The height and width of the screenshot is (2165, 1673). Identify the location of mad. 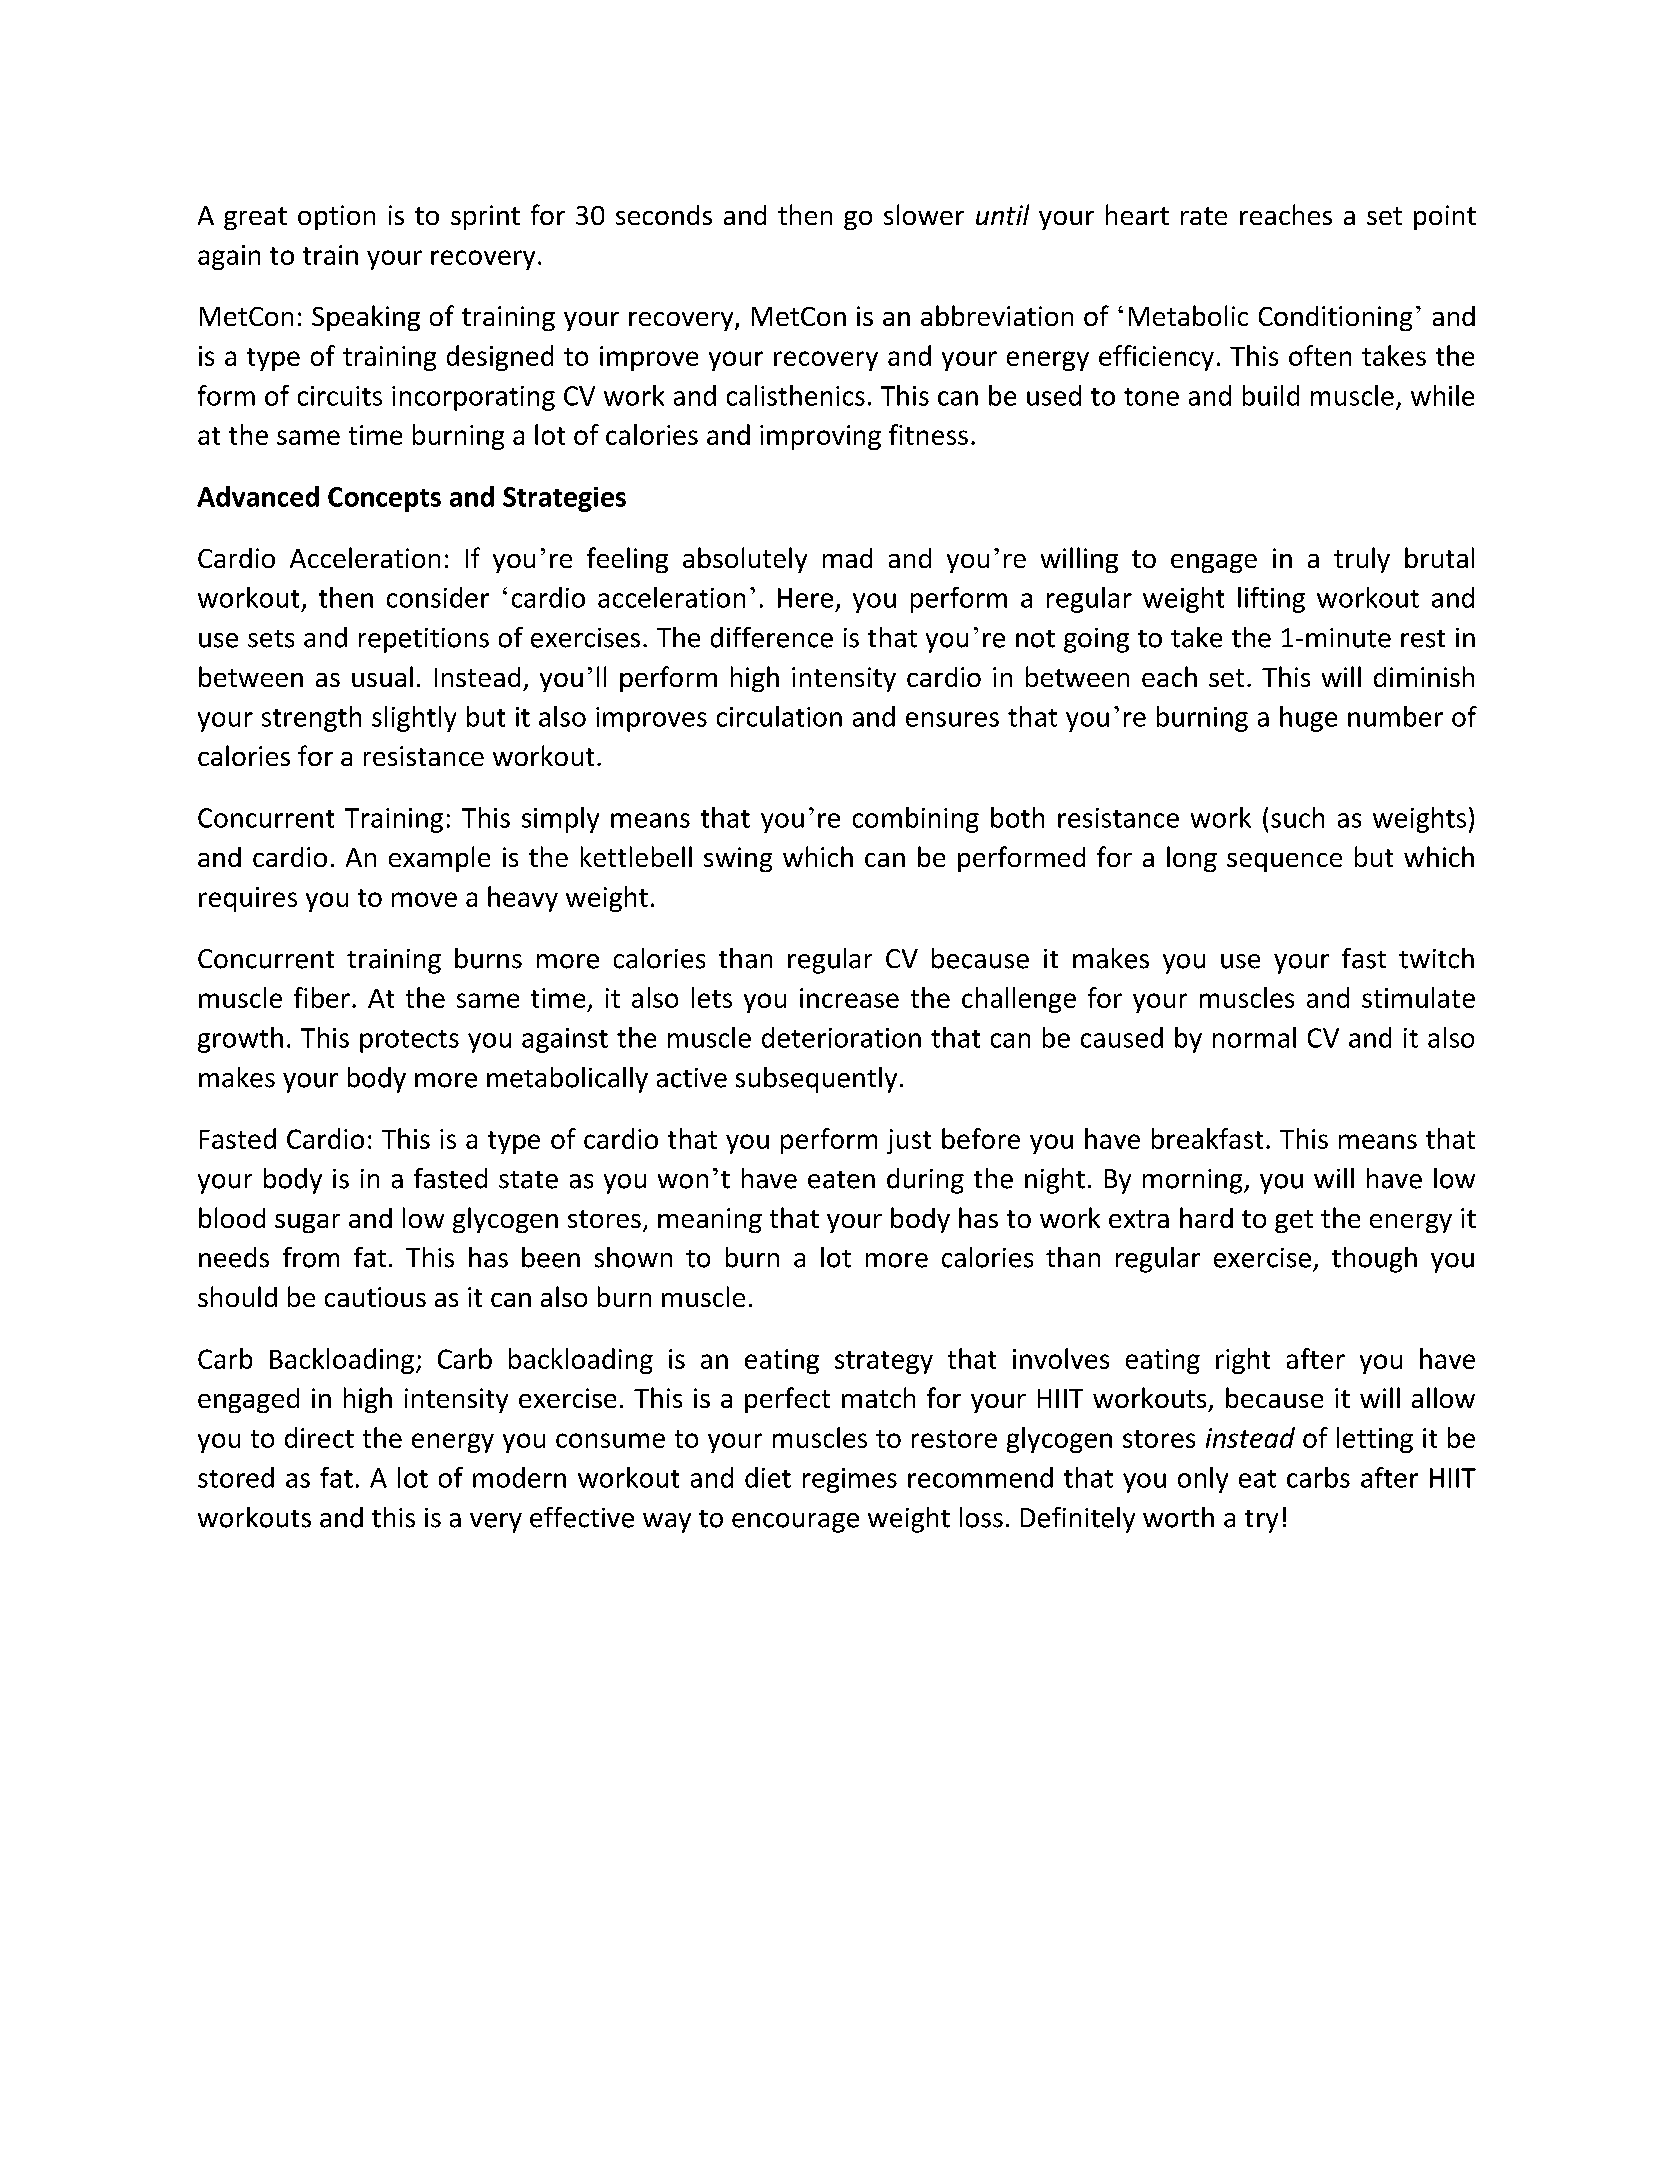
(847, 558).
